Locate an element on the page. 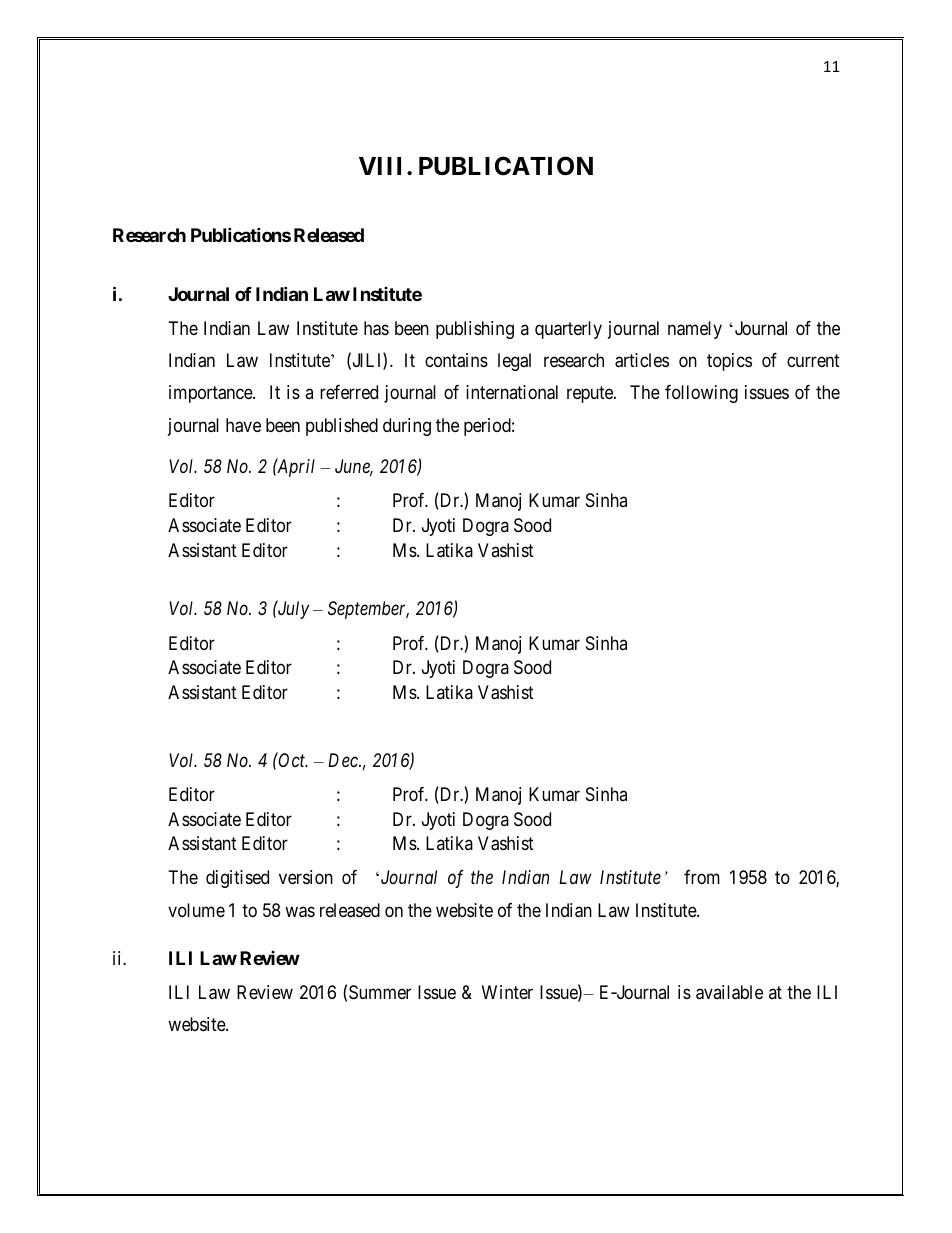 This image has width=952, height=1233. have is located at coordinates (243, 425).
